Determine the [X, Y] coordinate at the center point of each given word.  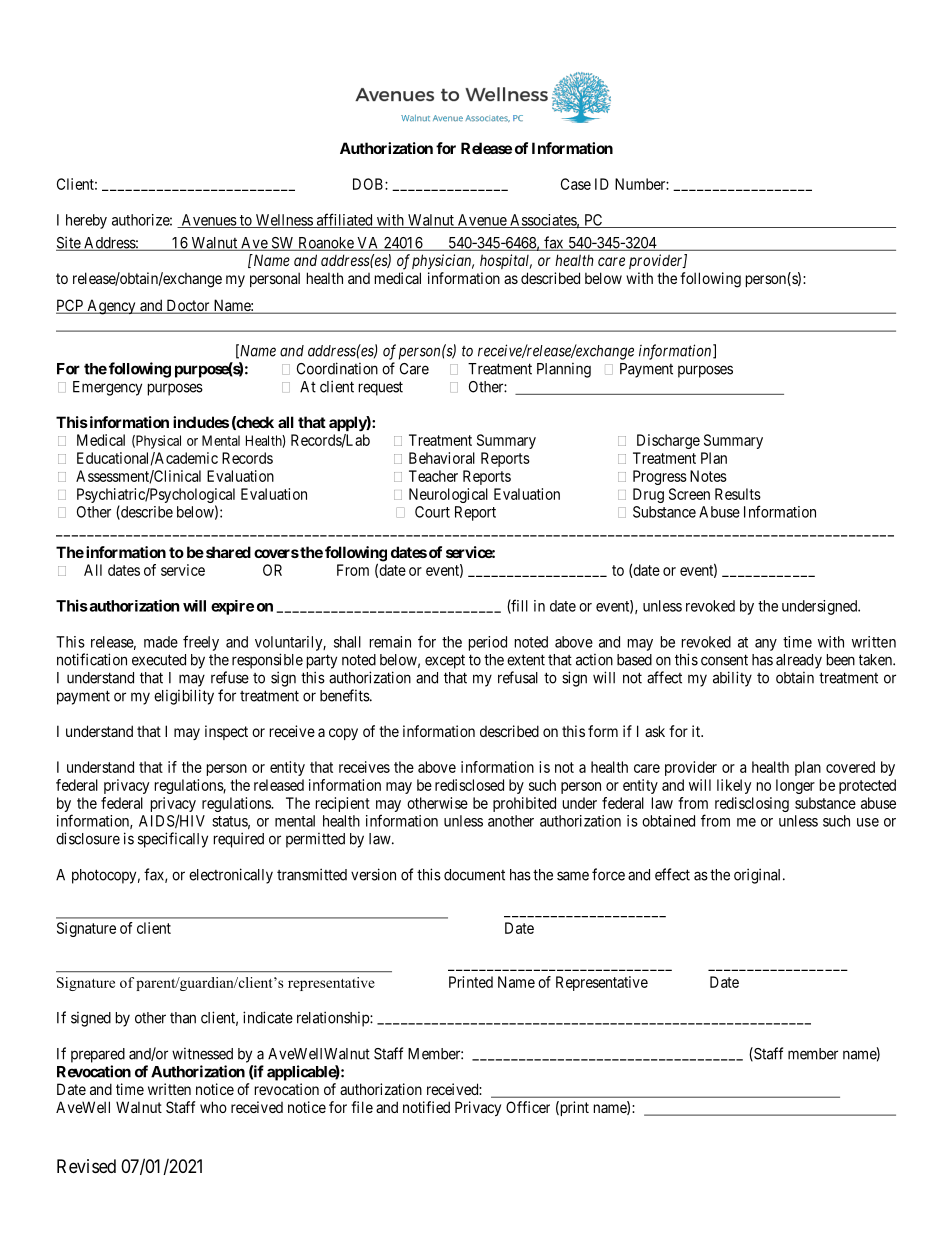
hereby [86, 221]
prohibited [524, 804]
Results [738, 494]
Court [432, 512]
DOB [369, 184]
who [213, 1107]
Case [576, 184]
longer [795, 786]
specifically [173, 840]
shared [227, 552]
